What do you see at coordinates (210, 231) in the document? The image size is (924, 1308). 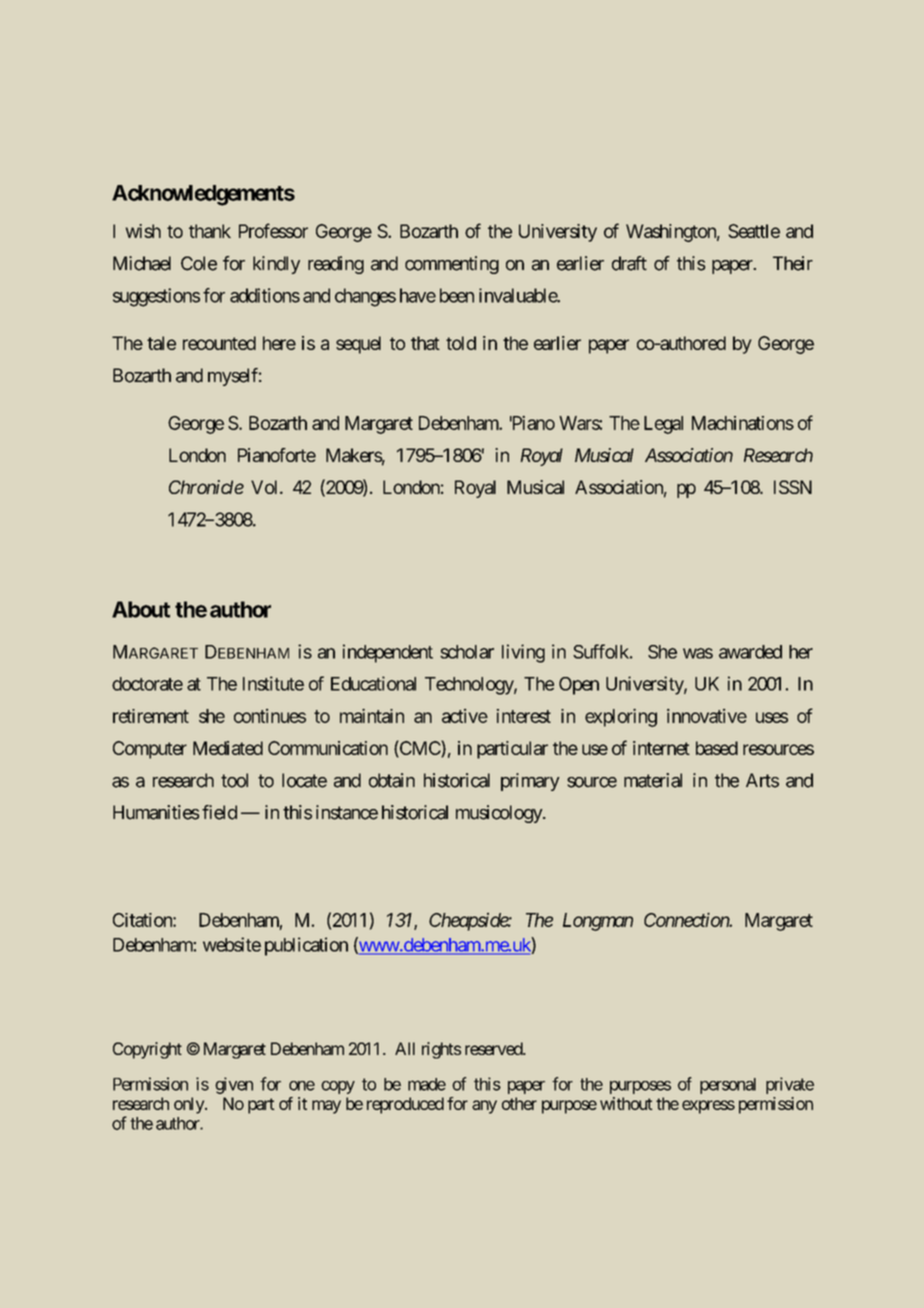 I see `thank` at bounding box center [210, 231].
